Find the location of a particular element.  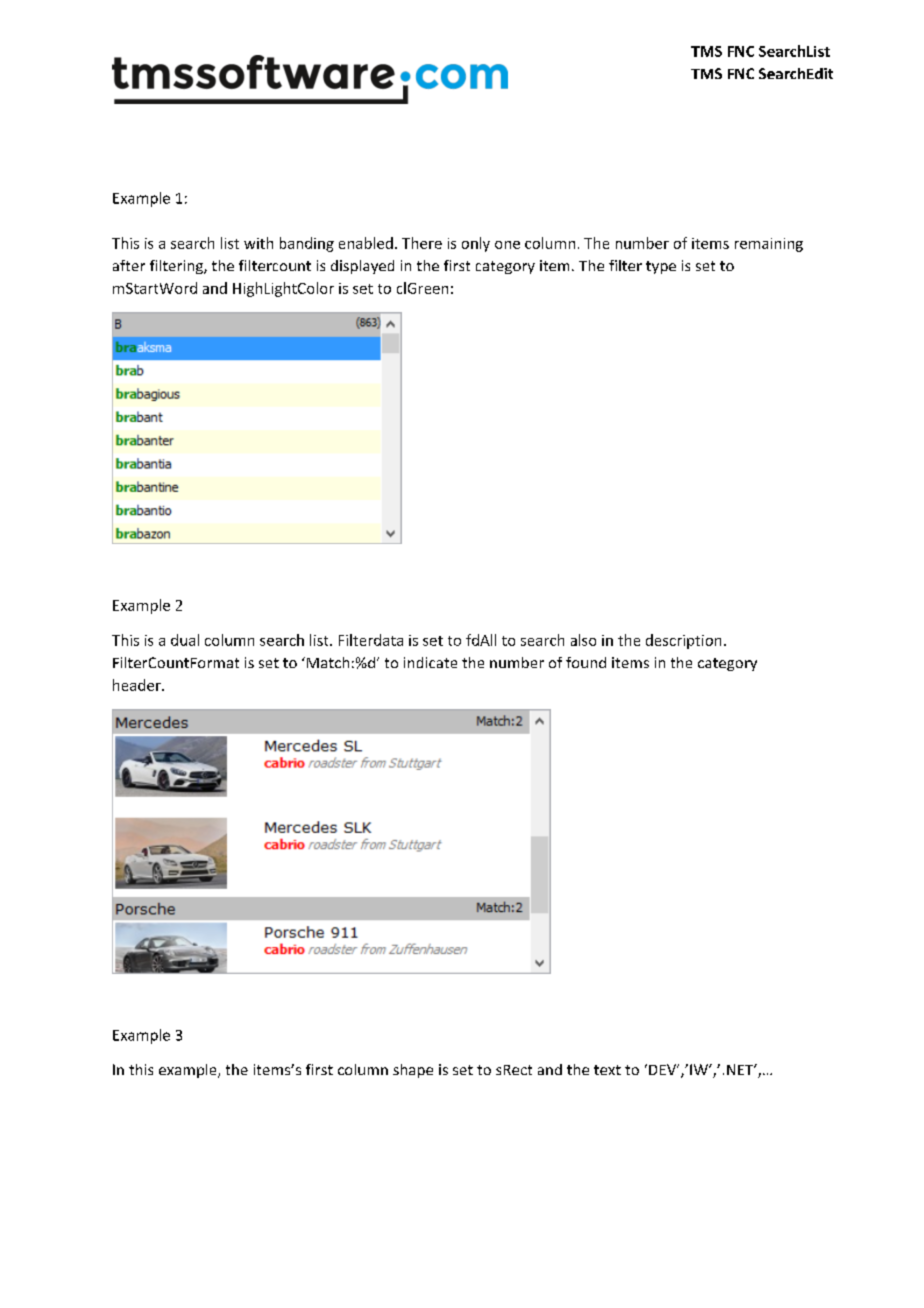

remaining is located at coordinates (769, 245).
